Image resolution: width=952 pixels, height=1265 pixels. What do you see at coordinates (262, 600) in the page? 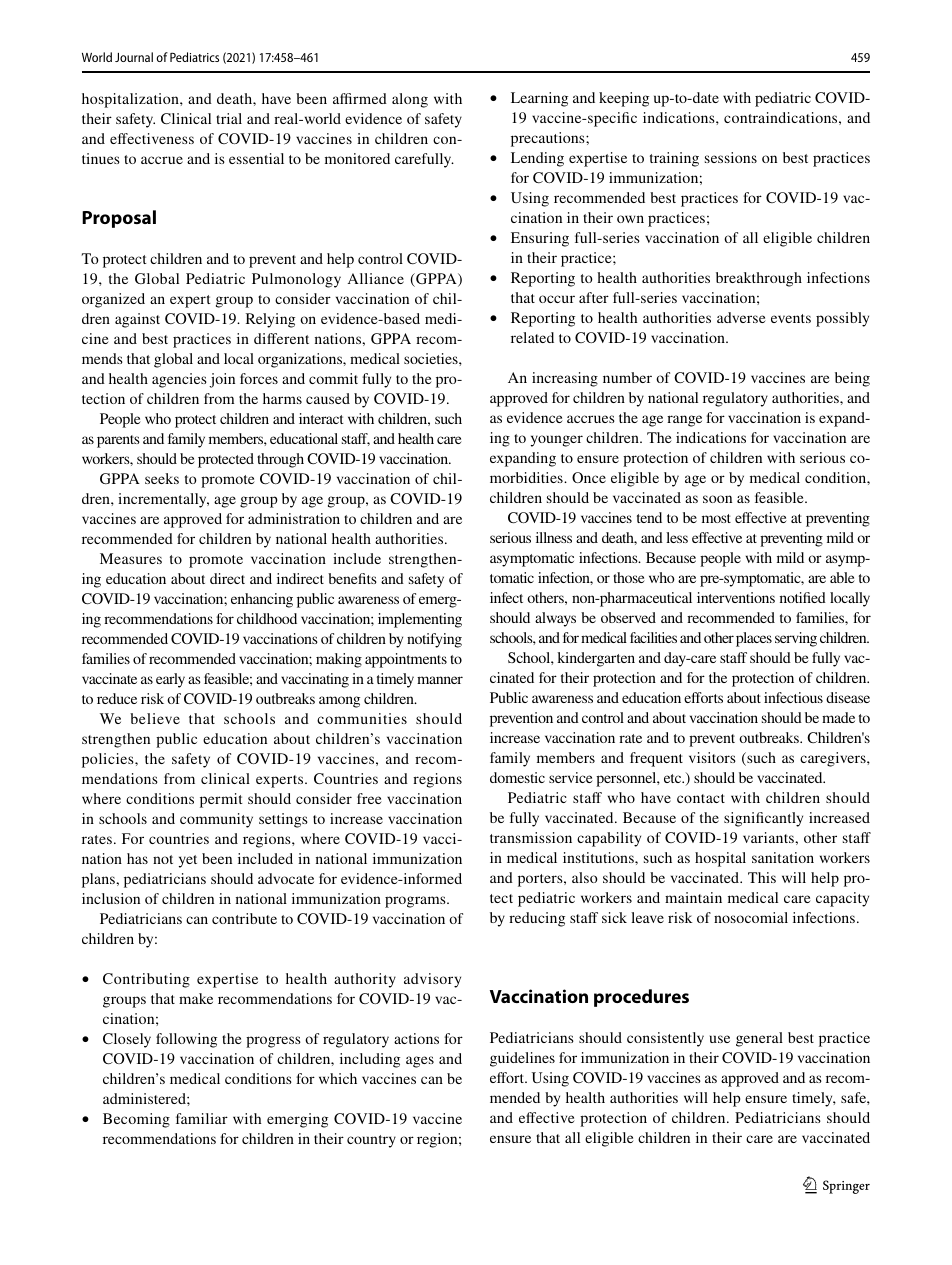
I see `enhancing` at bounding box center [262, 600].
